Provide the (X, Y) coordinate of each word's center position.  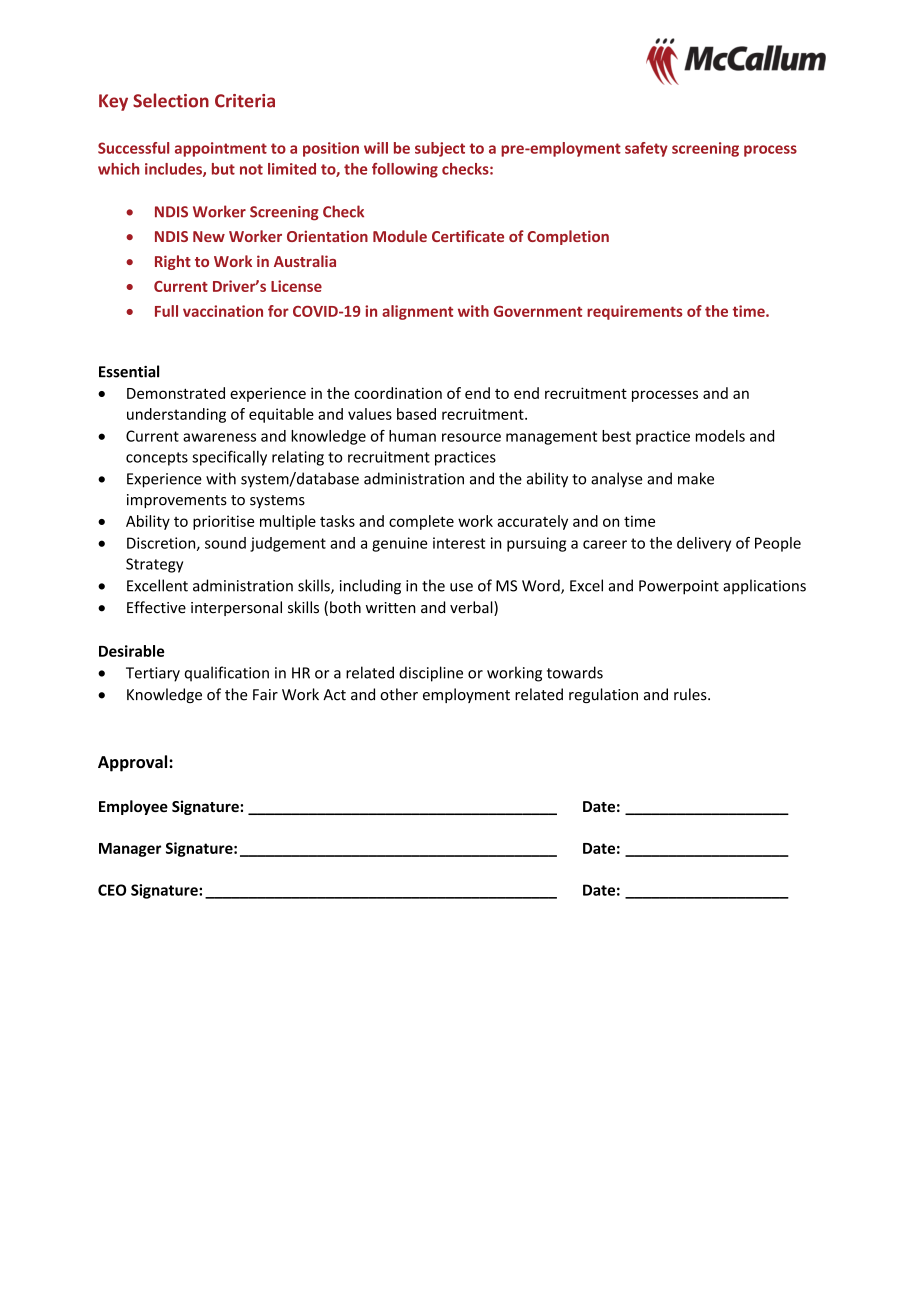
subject (440, 149)
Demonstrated (176, 393)
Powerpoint (679, 587)
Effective (156, 607)
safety (646, 149)
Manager (130, 850)
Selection (171, 100)
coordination (398, 393)
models (720, 436)
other (399, 694)
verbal (472, 608)
